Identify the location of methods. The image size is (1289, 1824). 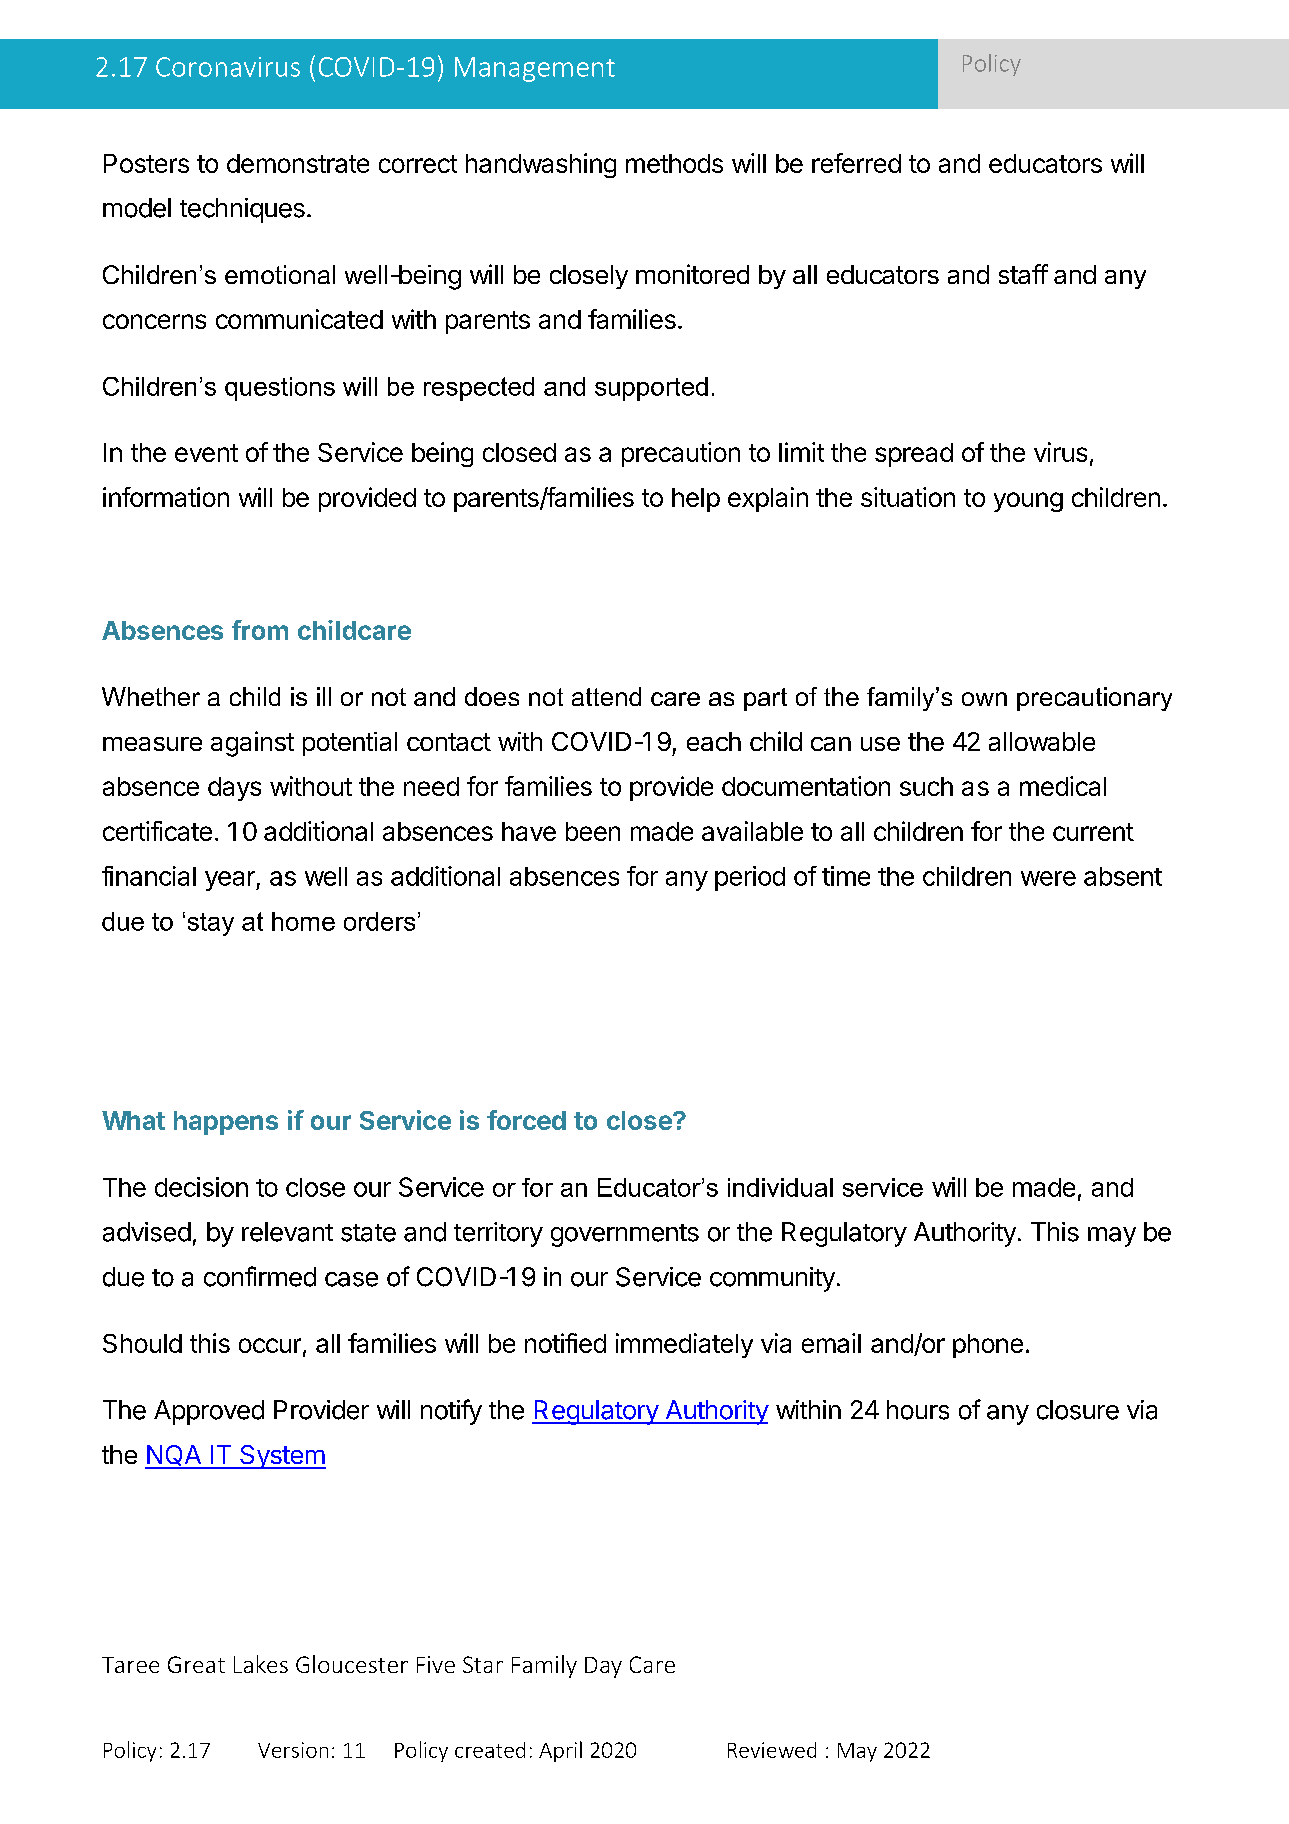
(674, 163).
